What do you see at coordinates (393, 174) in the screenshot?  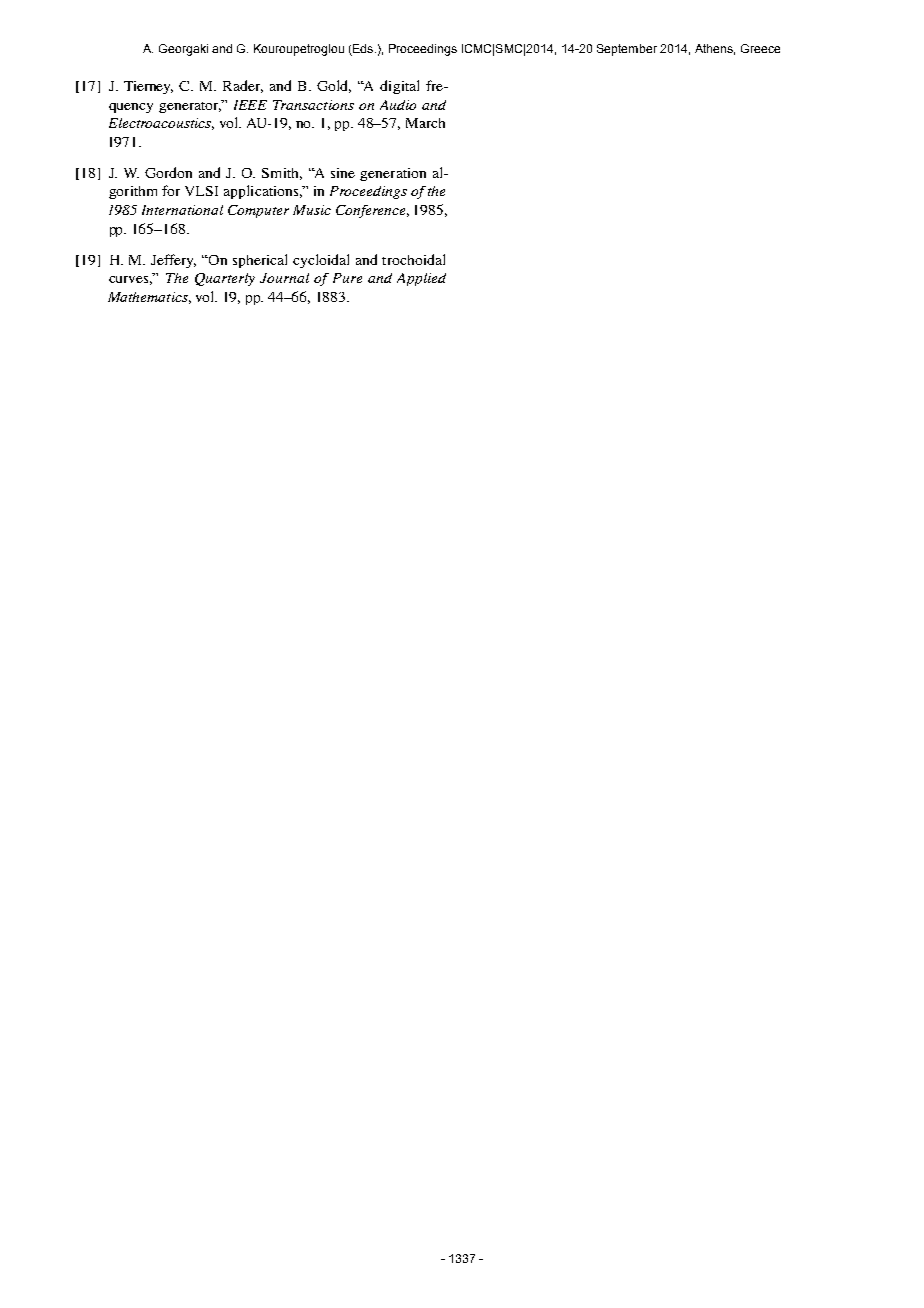 I see `generation` at bounding box center [393, 174].
